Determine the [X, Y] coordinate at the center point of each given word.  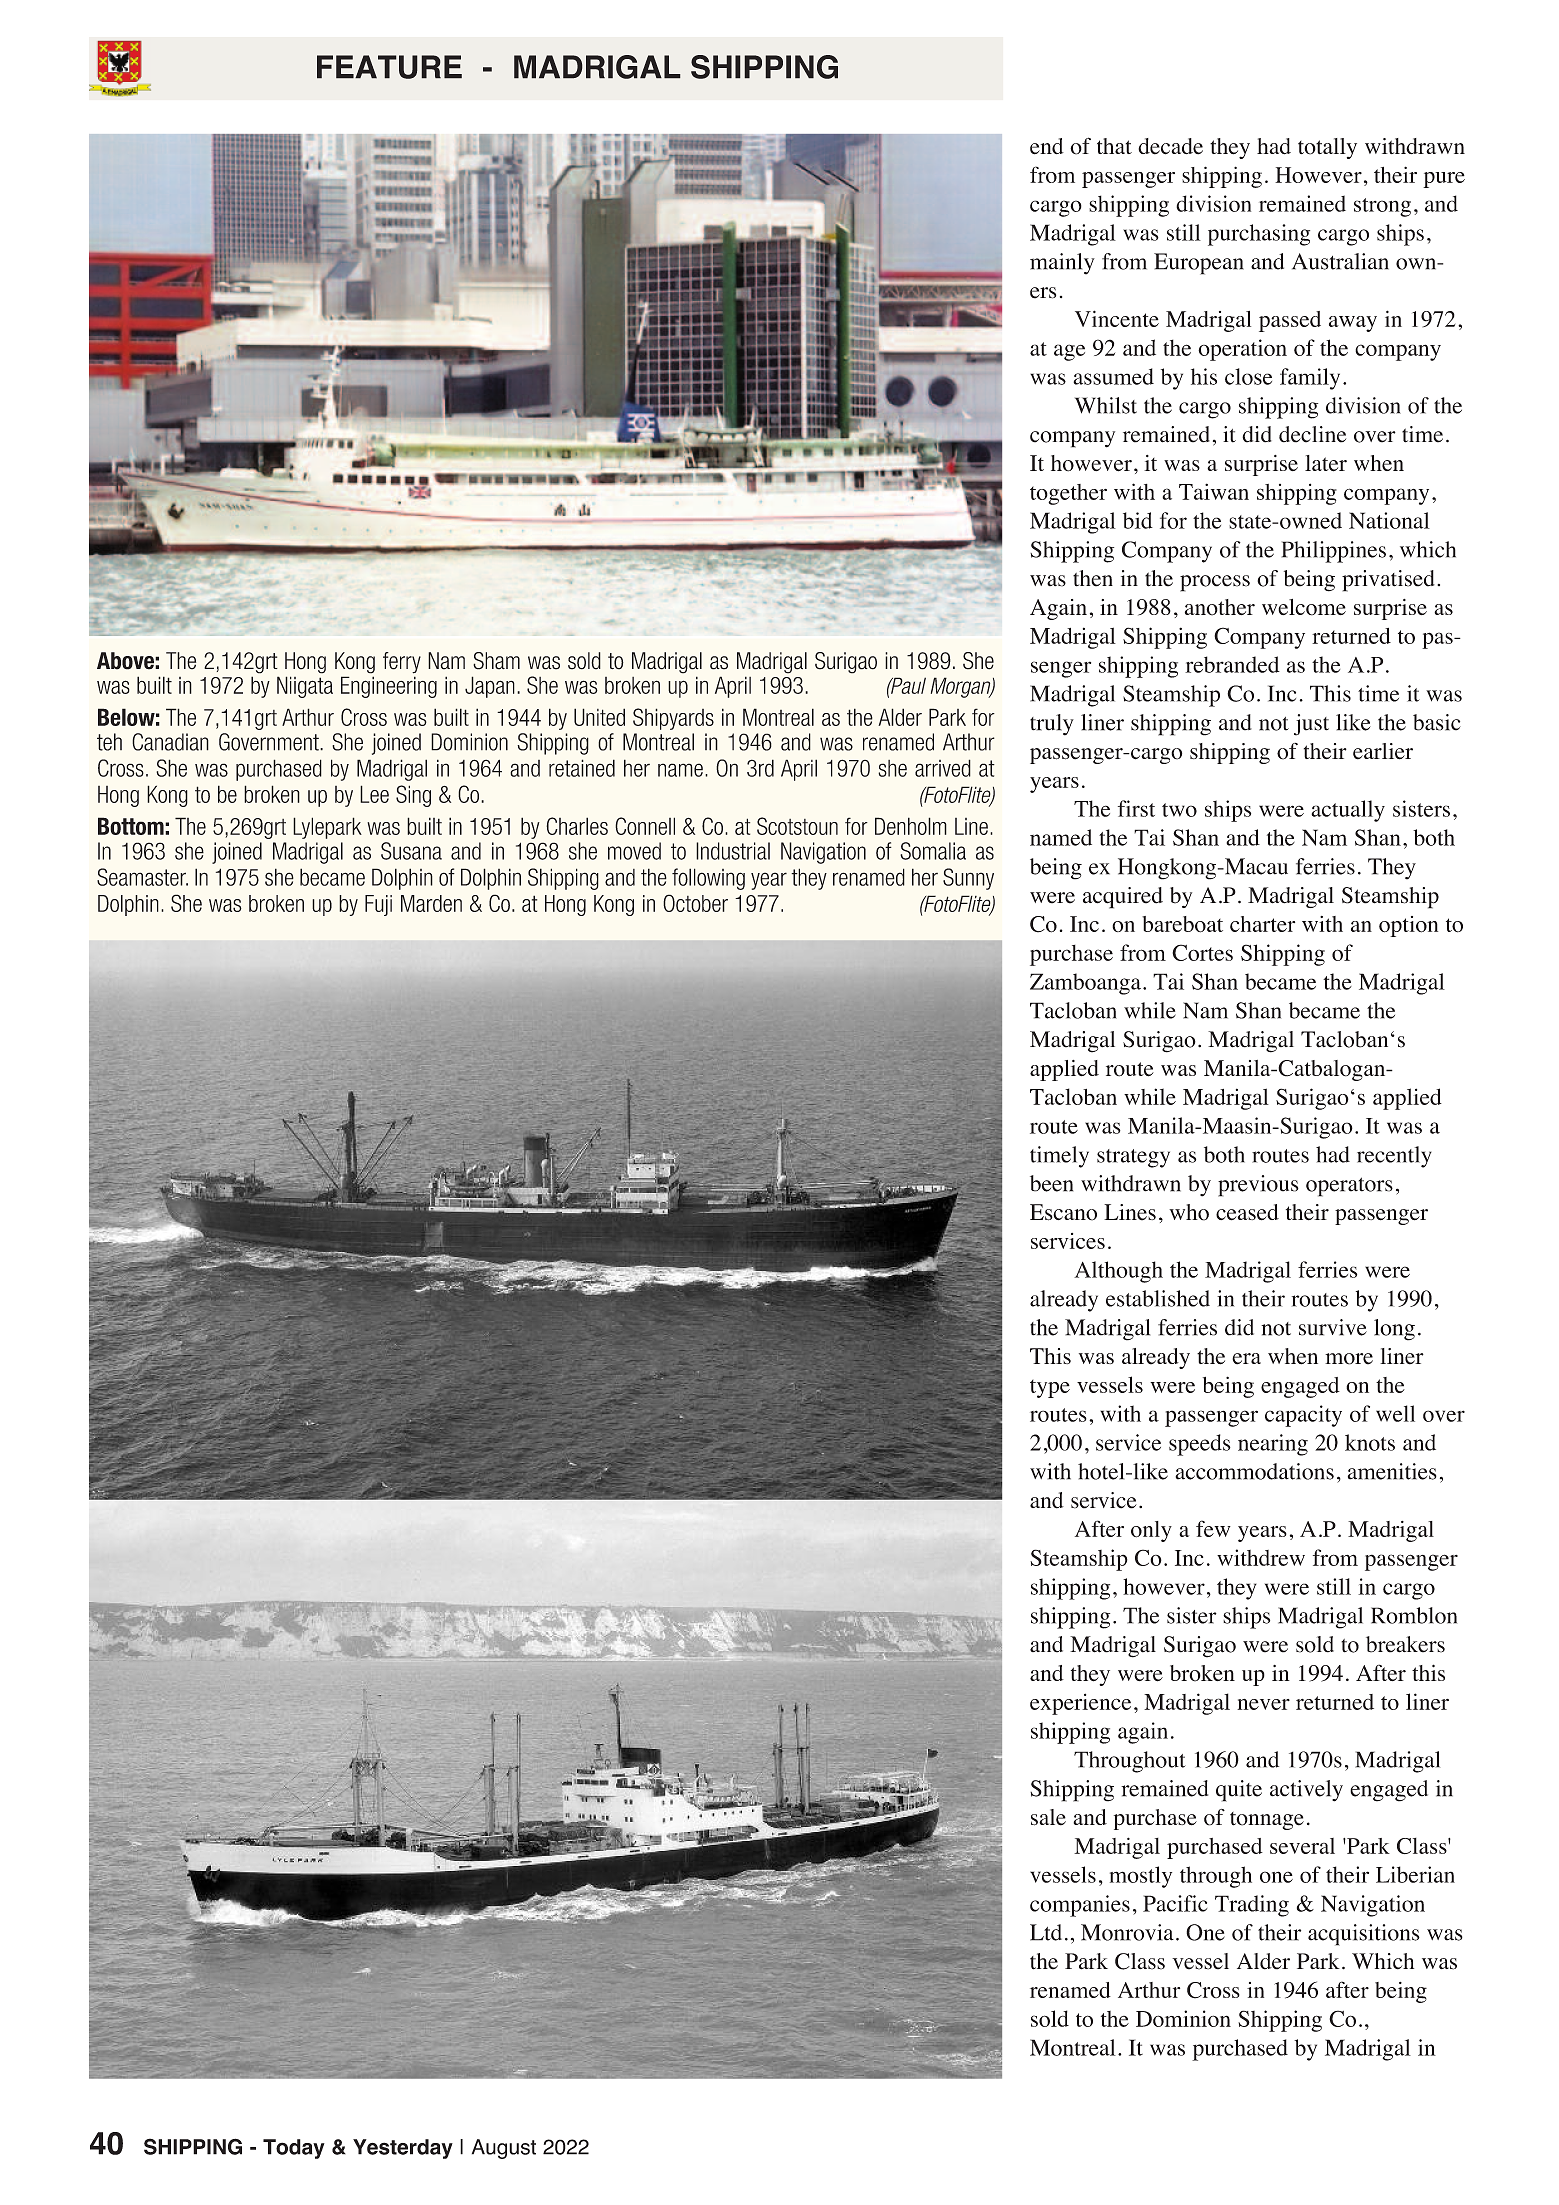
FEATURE [389, 67]
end [1047, 146]
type [1050, 1389]
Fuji [378, 905]
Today [294, 2149]
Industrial [733, 851]
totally [1327, 148]
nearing [1273, 1445]
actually [1348, 811]
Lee [374, 794]
